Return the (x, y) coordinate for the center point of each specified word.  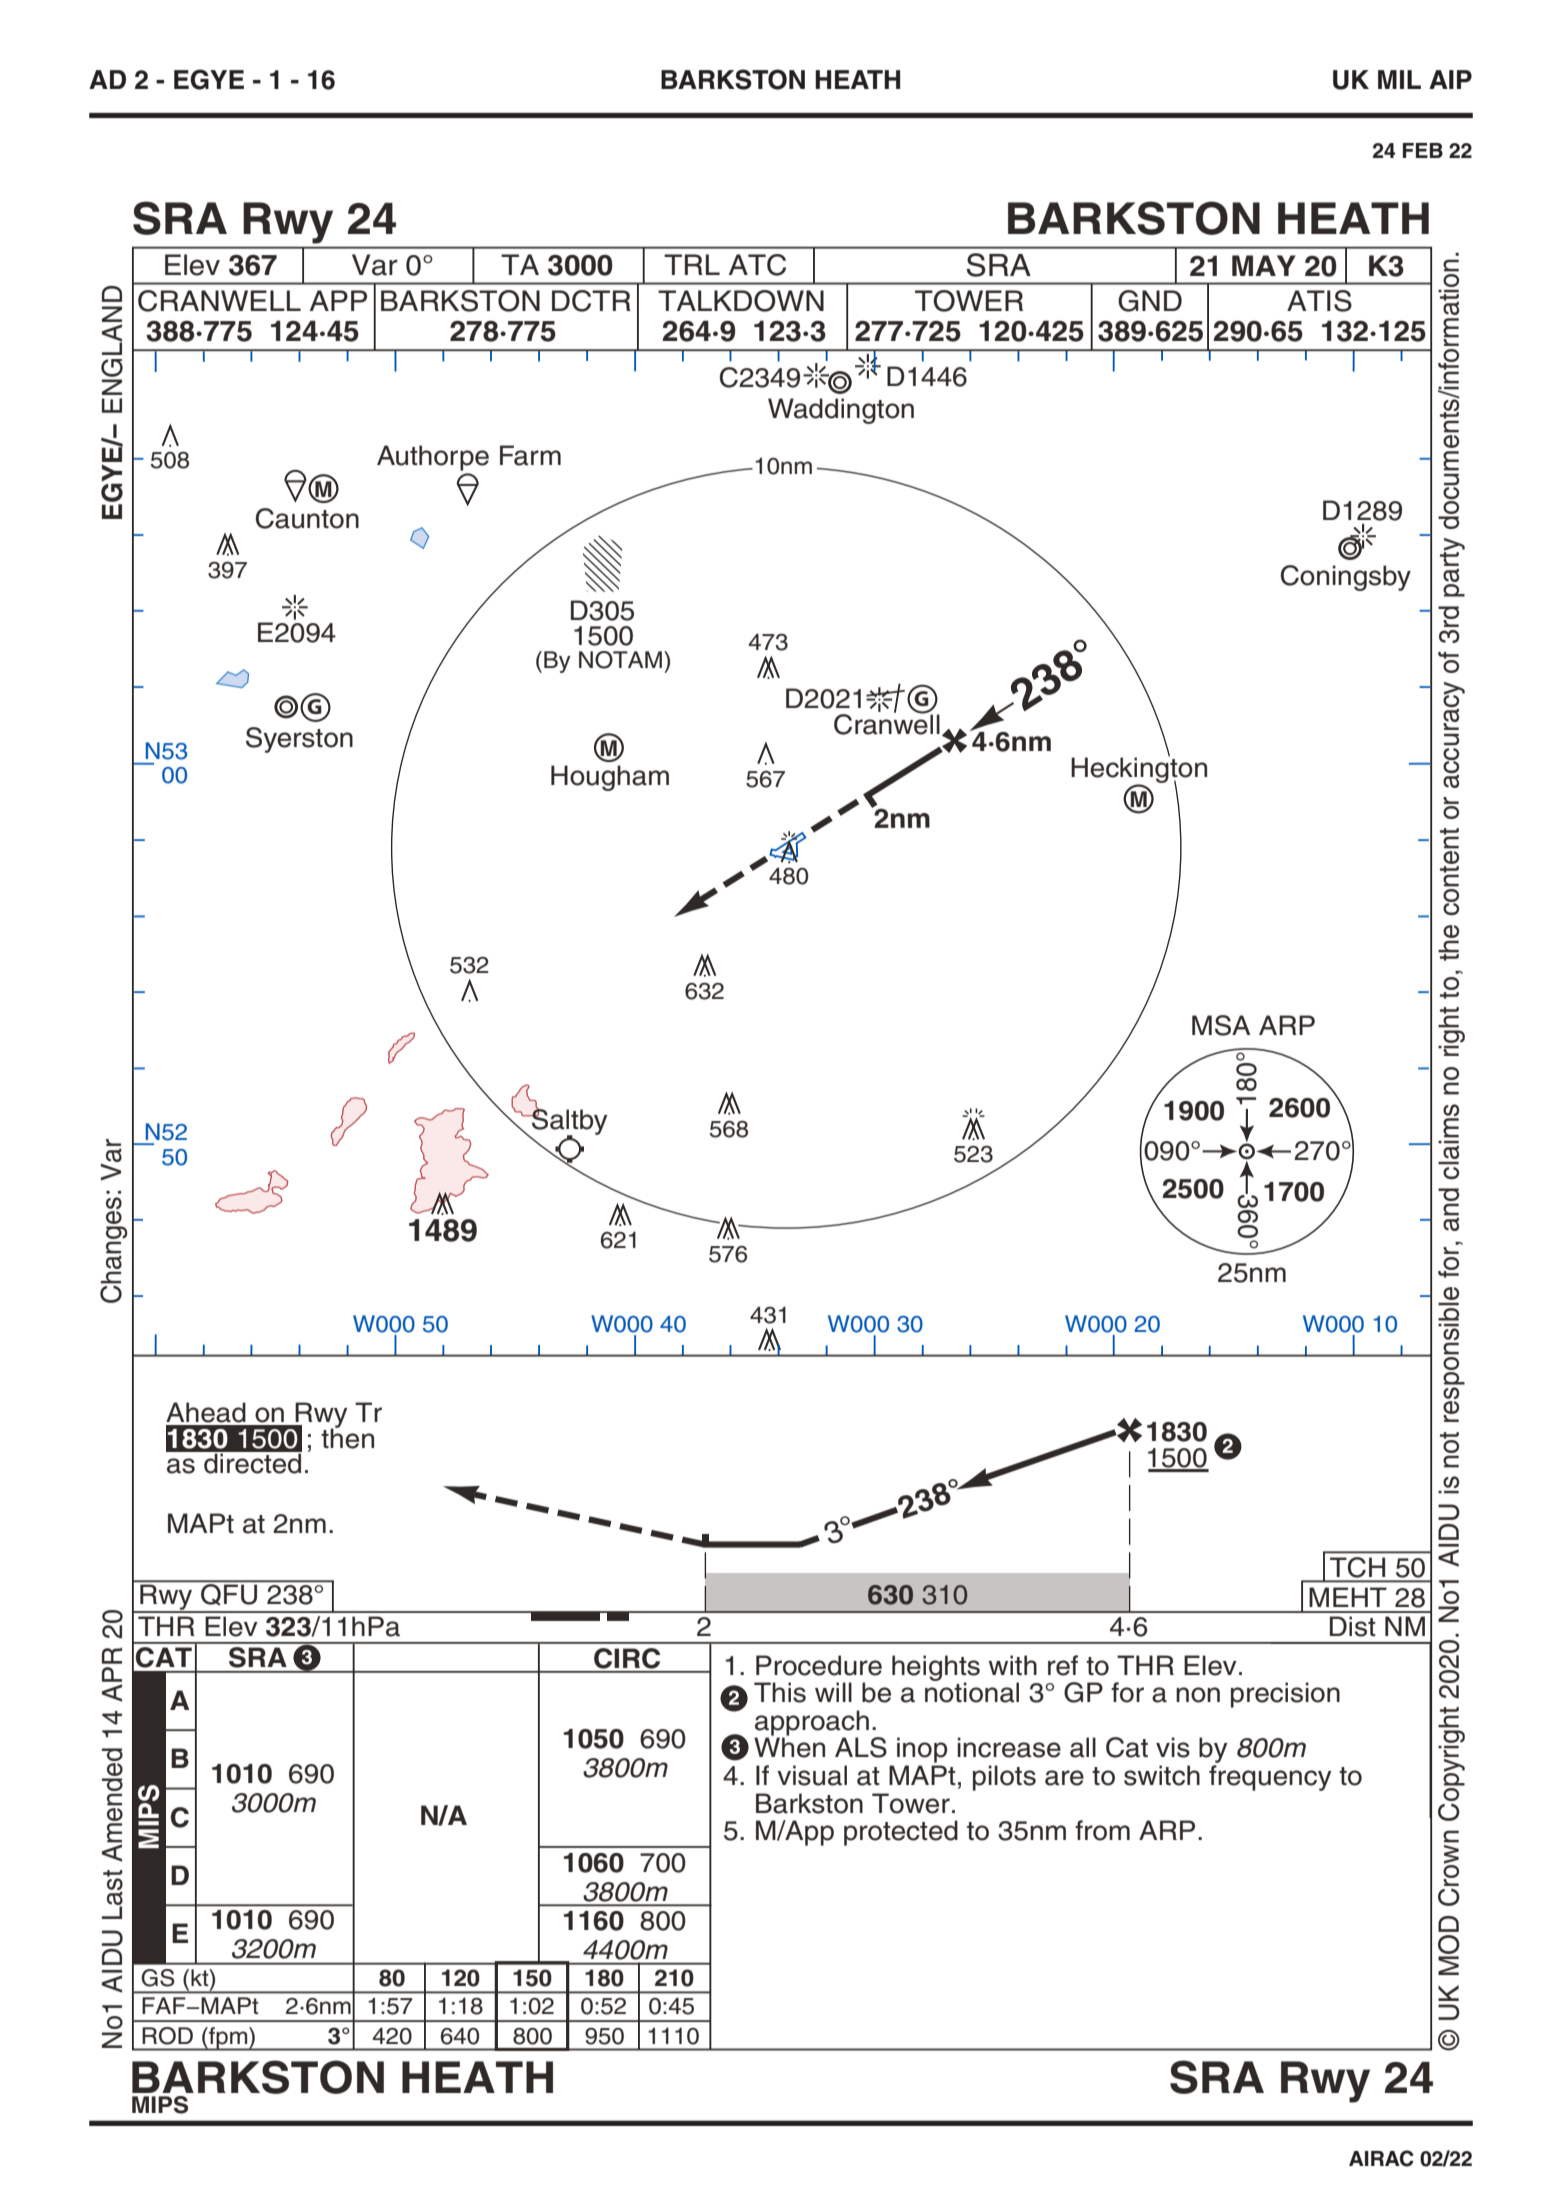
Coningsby (1346, 578)
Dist (1353, 1626)
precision (1285, 1695)
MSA (1221, 1025)
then (347, 1437)
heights (936, 1669)
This (780, 1692)
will (833, 1692)
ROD (167, 2036)
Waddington (841, 411)
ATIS (1319, 301)
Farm (530, 455)
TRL (692, 264)
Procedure (819, 1665)
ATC (757, 265)
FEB (1423, 150)
